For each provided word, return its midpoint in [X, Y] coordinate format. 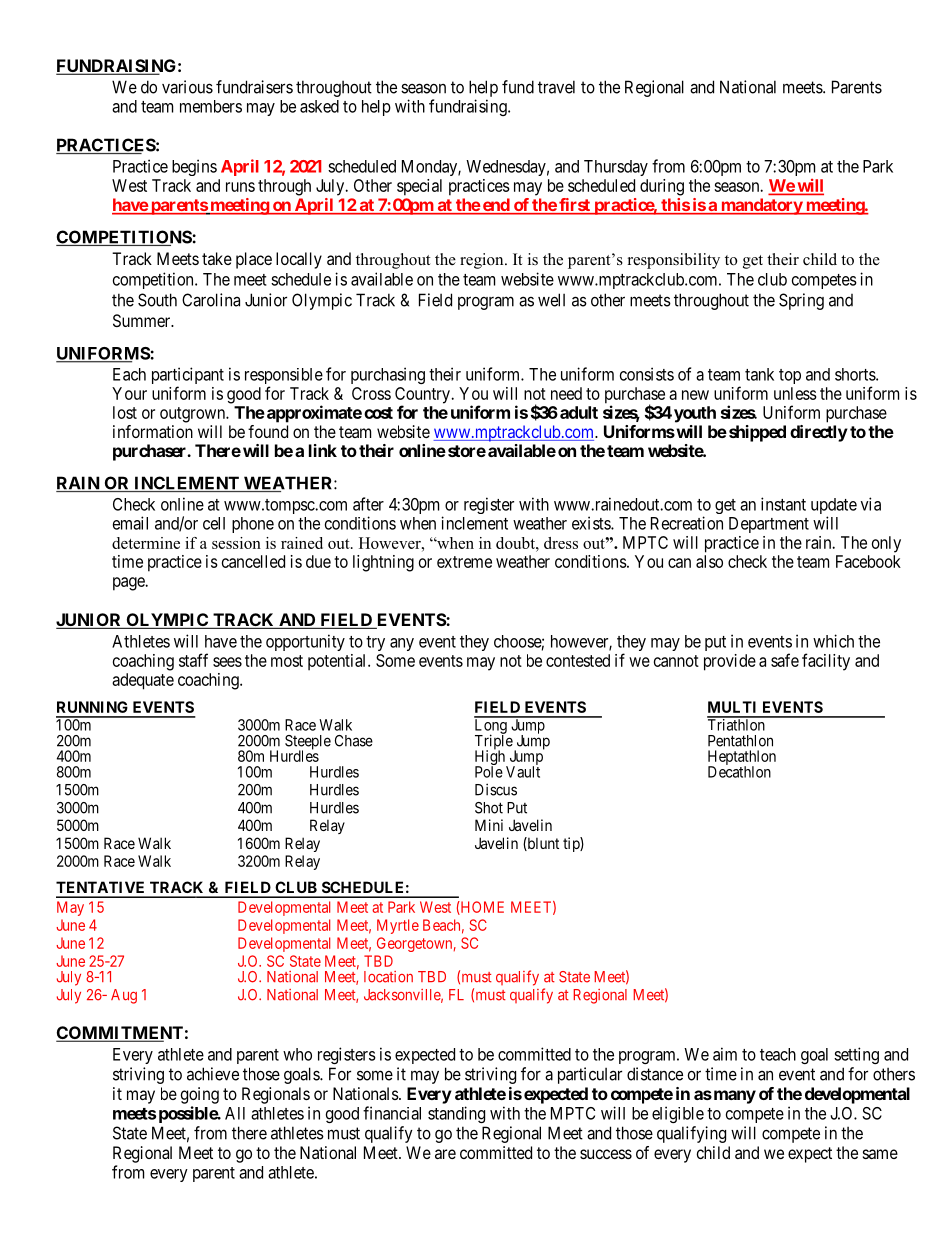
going [200, 1095]
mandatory [761, 206]
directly [819, 433]
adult [579, 412]
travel [556, 87]
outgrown [193, 415]
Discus [496, 789]
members [211, 106]
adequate [143, 681]
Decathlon [739, 771]
